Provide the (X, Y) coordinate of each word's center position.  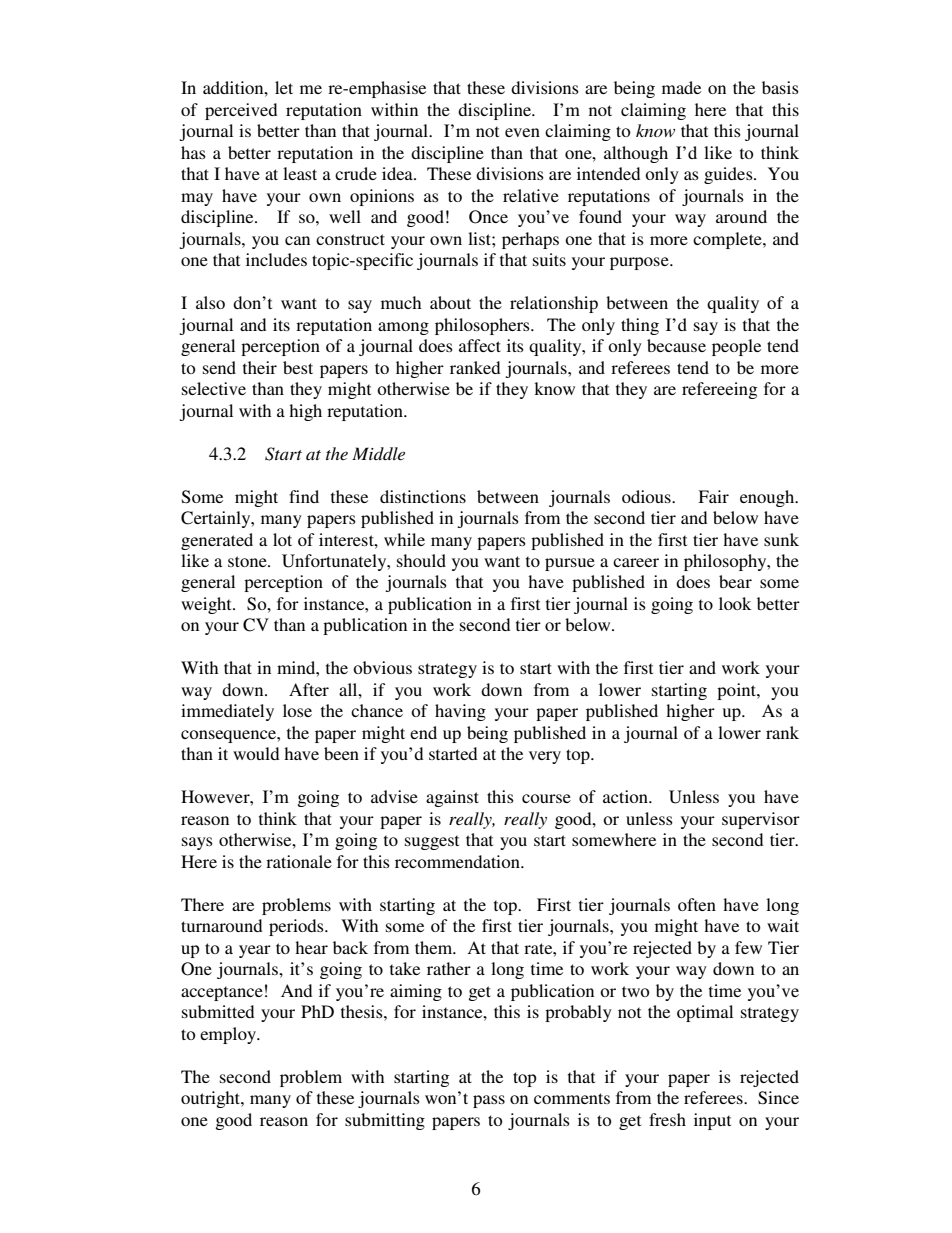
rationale (299, 861)
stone (248, 561)
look (735, 603)
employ (229, 1035)
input (712, 1121)
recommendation (458, 861)
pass (489, 1101)
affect (480, 345)
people (736, 347)
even (522, 132)
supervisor (761, 820)
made (681, 87)
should (421, 560)
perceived (241, 111)
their (260, 367)
